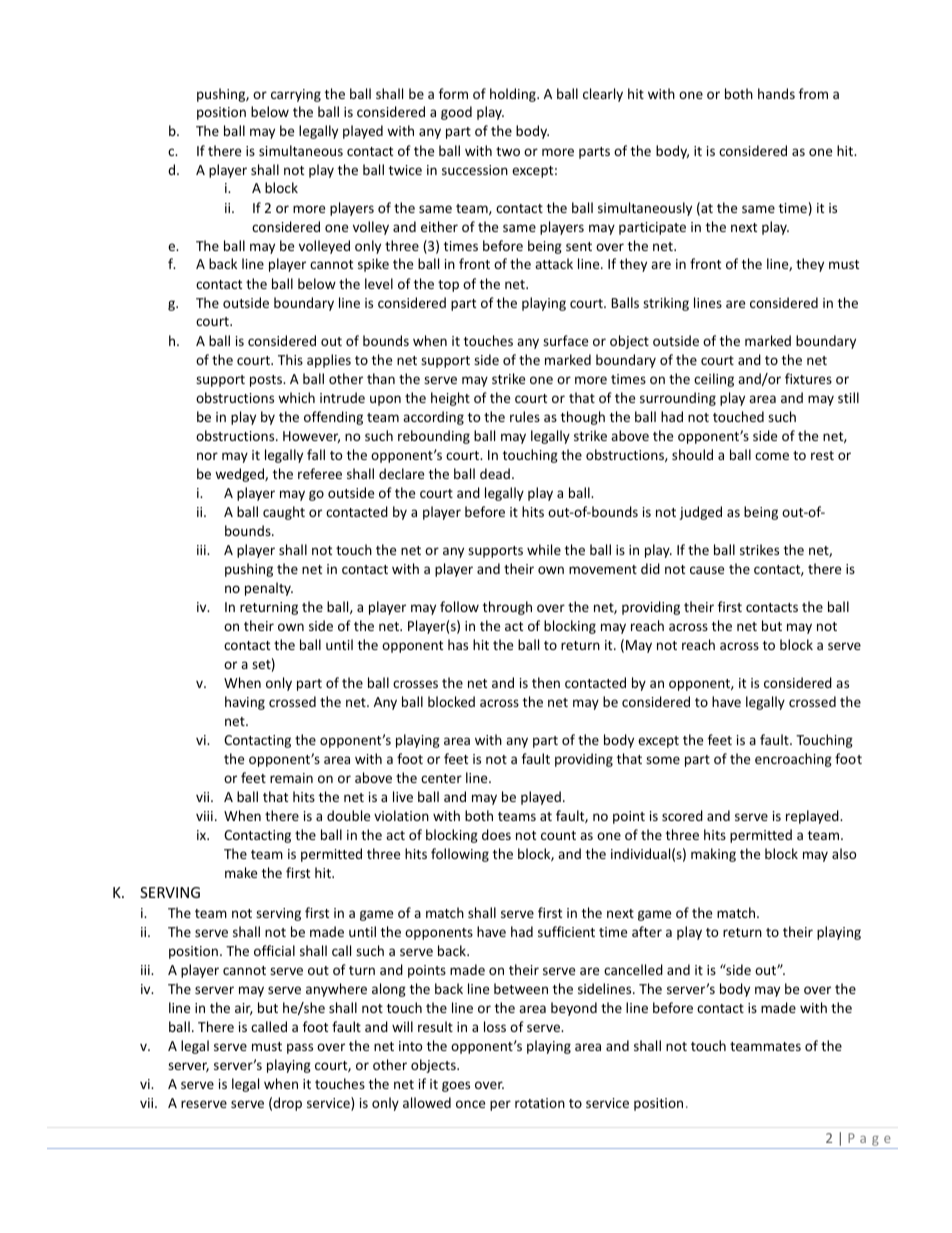 Image resolution: width=952 pixels, height=1233 pixels. I want to click on center, so click(441, 778).
